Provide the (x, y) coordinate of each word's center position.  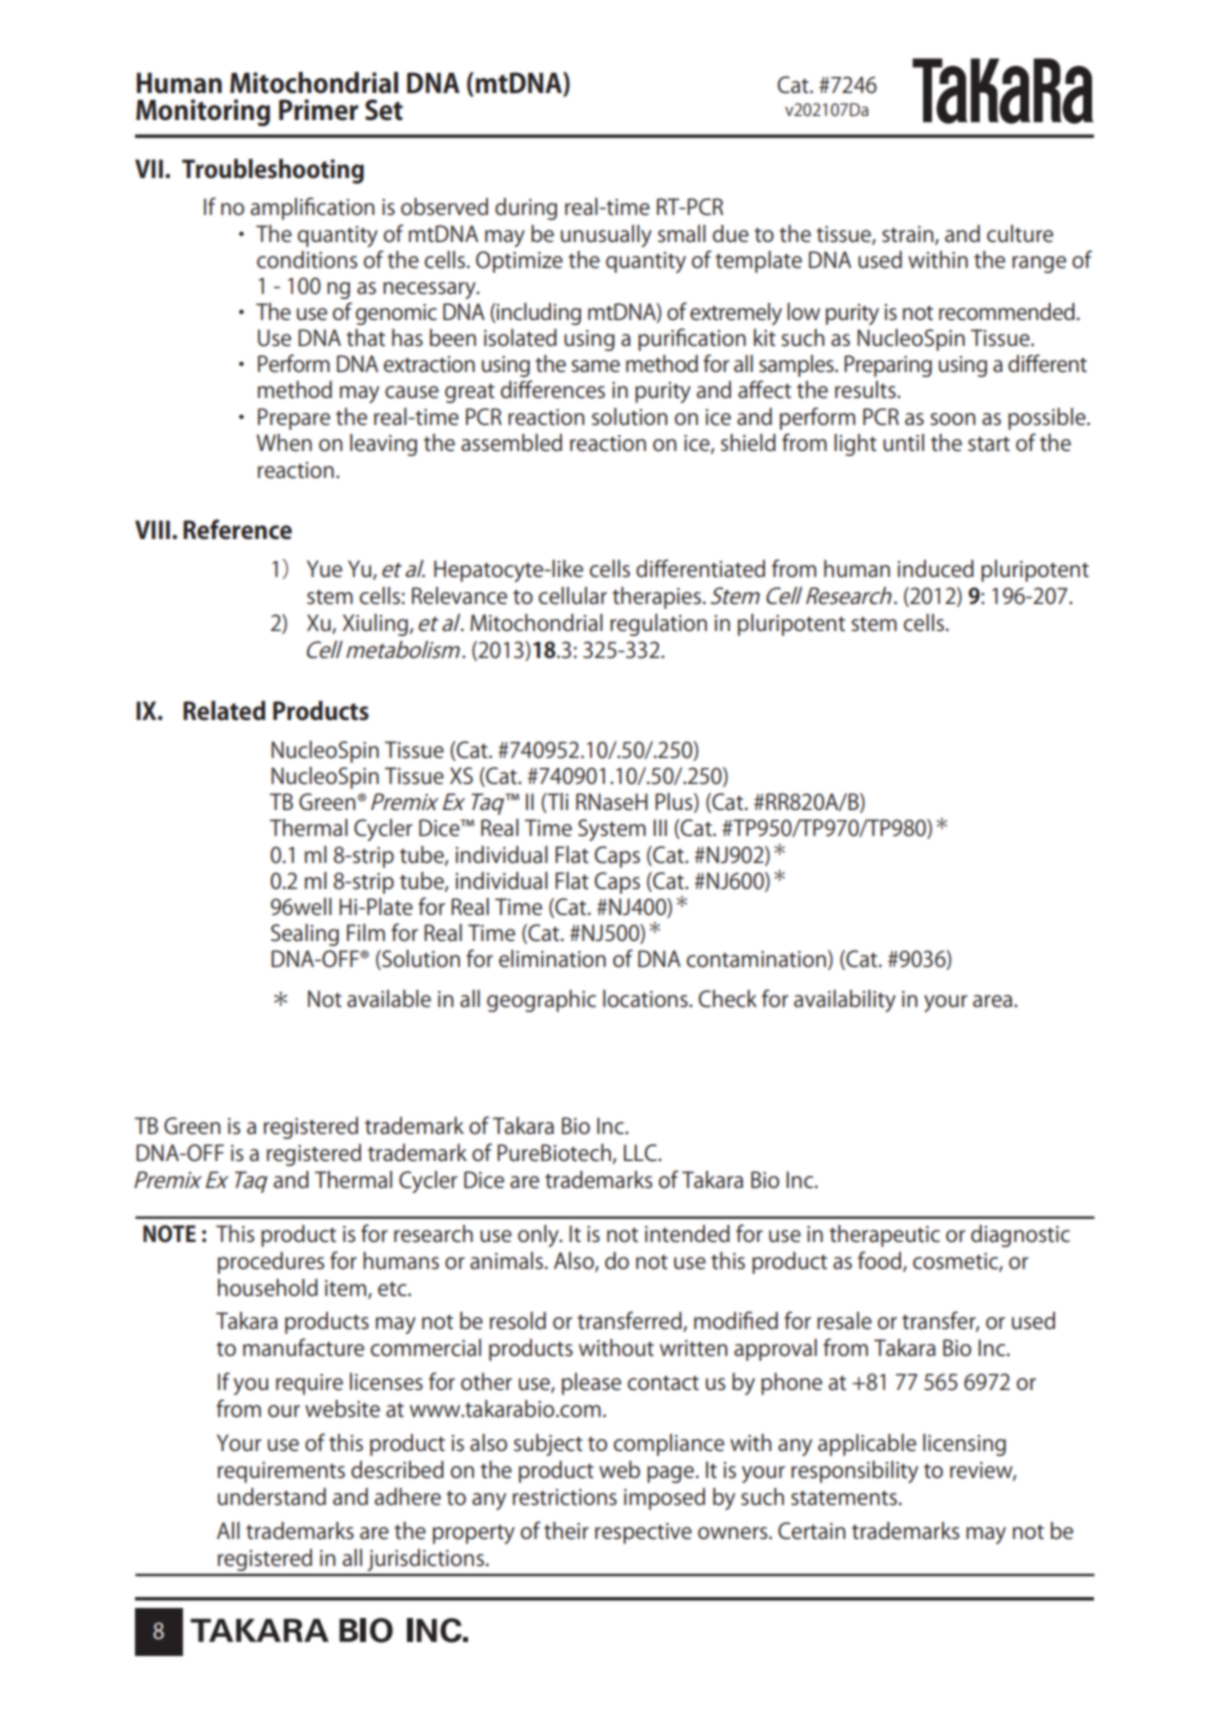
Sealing (305, 935)
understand (272, 1497)
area (994, 1001)
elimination (552, 959)
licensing (964, 1445)
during (526, 209)
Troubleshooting (273, 171)
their (566, 1531)
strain (909, 235)
